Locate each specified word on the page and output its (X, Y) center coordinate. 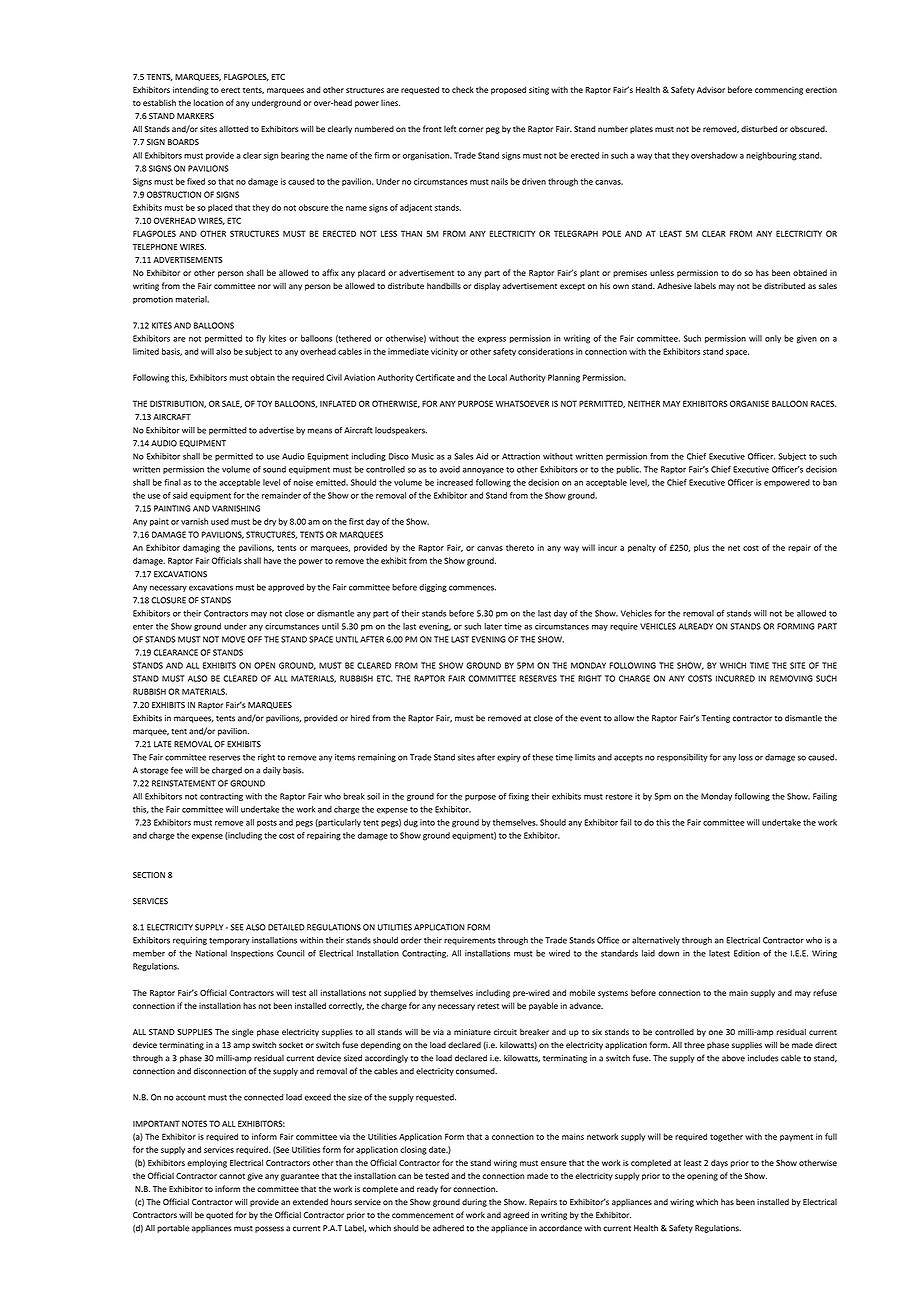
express (492, 340)
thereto (520, 547)
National (211, 953)
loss (746, 757)
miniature (472, 1032)
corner (471, 129)
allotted (233, 128)
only (773, 339)
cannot (232, 1176)
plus (701, 548)
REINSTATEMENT (184, 783)
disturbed (759, 128)
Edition (747, 953)
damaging (201, 548)
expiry (509, 758)
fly (261, 339)
